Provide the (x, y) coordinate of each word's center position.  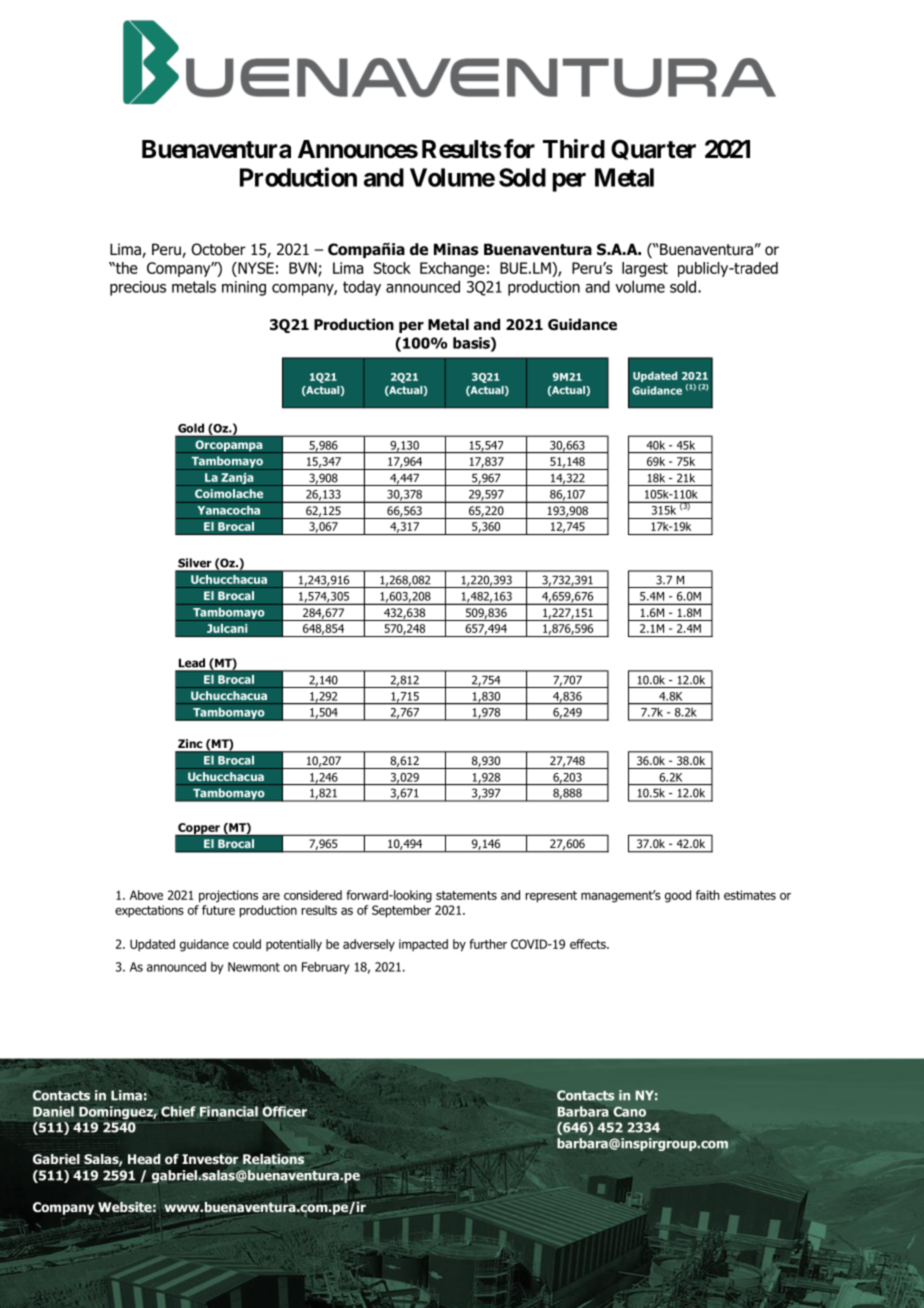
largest (645, 269)
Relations (273, 1159)
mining (244, 288)
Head (144, 1159)
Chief (178, 1111)
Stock (392, 268)
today (362, 288)
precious (138, 288)
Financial (228, 1111)
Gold (191, 428)
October (218, 249)
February (325, 968)
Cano (630, 1111)
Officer (284, 1111)
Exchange (452, 269)
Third (574, 148)
